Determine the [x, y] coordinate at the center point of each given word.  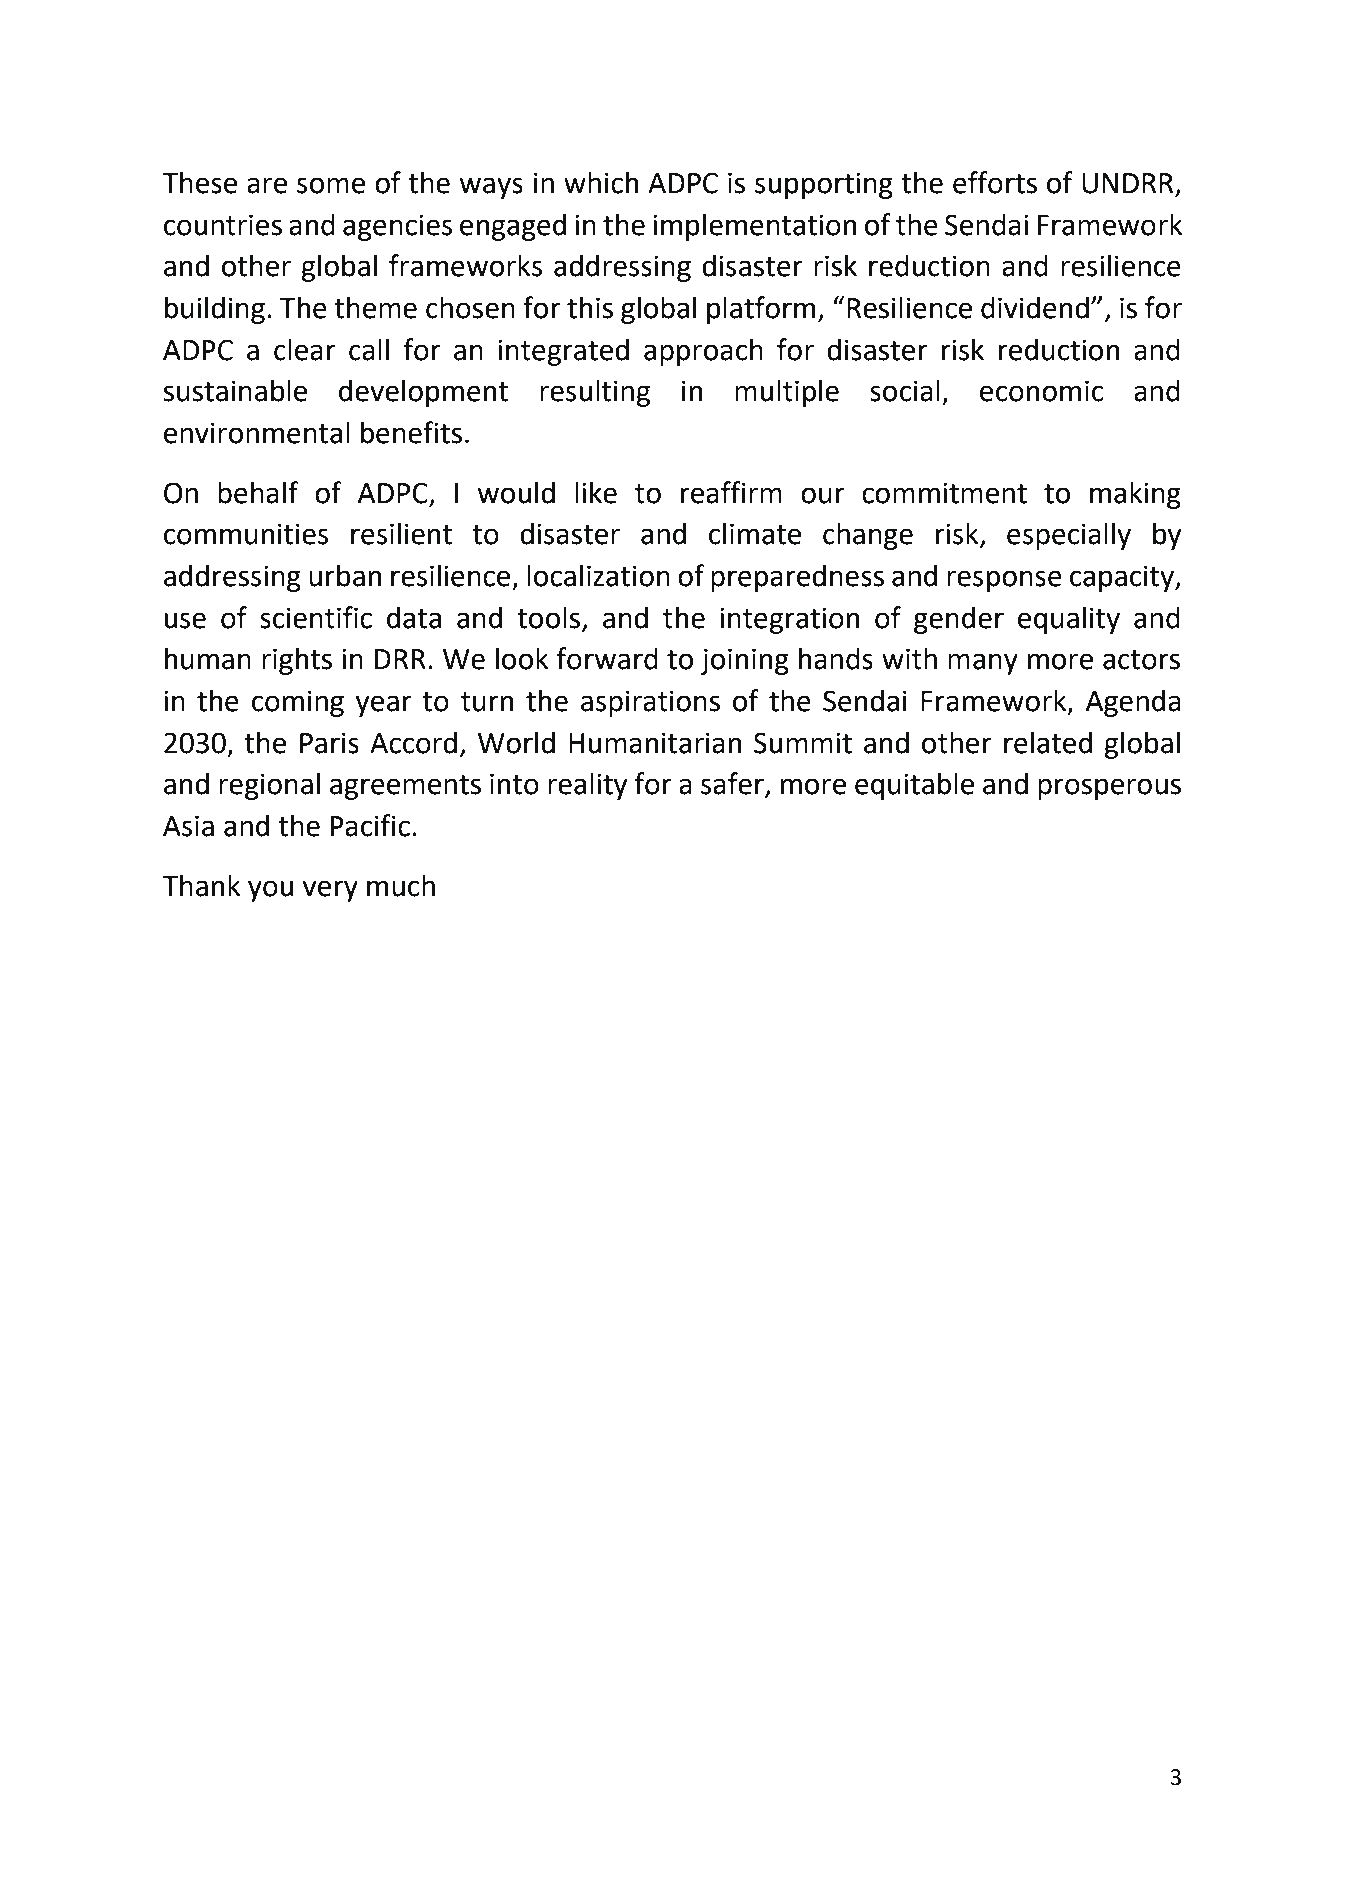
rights [297, 661]
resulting [595, 393]
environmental [257, 432]
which [601, 182]
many [983, 664]
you [270, 891]
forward [607, 658]
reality [587, 786]
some [331, 185]
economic [1041, 391]
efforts [995, 182]
